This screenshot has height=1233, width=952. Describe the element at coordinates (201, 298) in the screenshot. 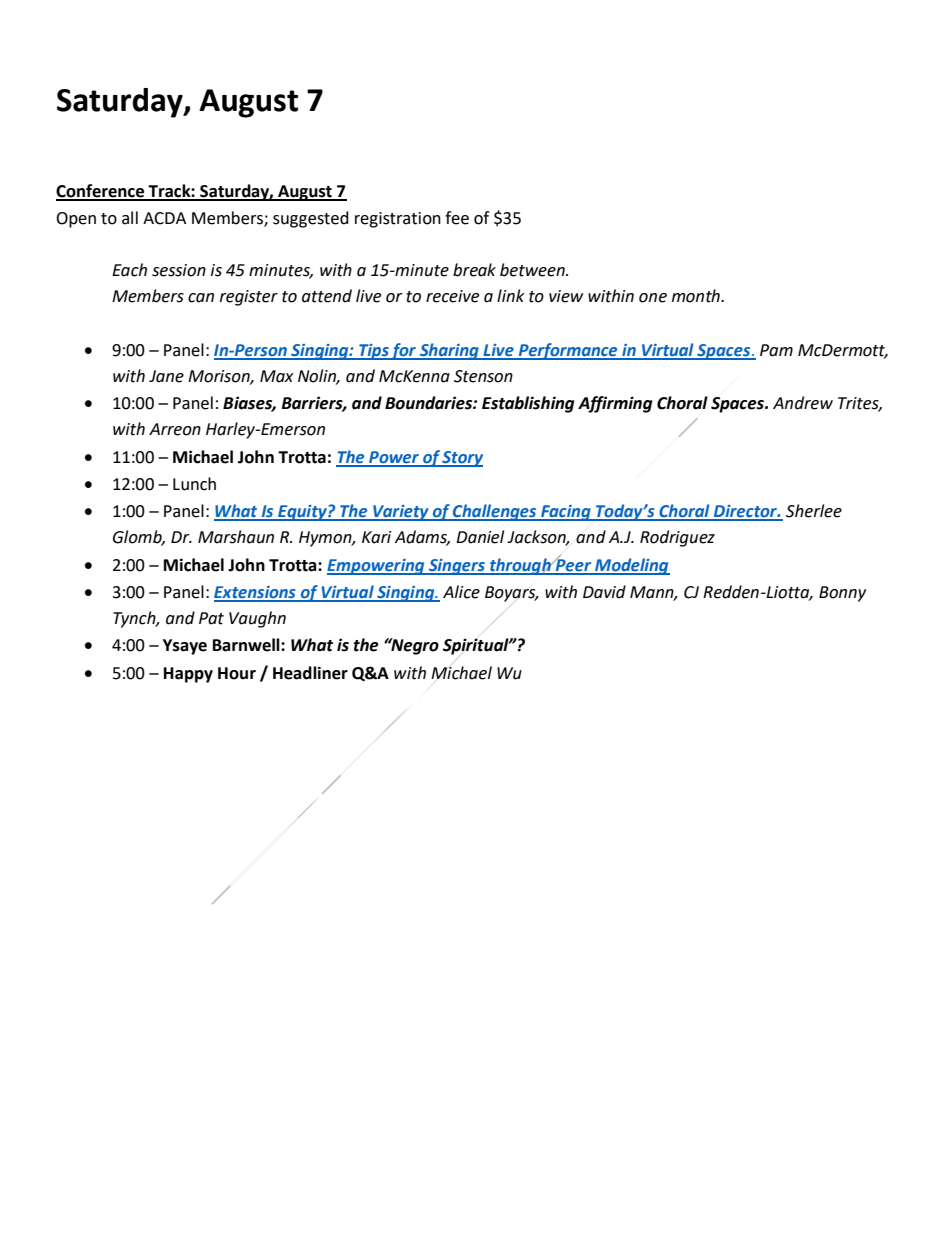

I see `can` at that location.
